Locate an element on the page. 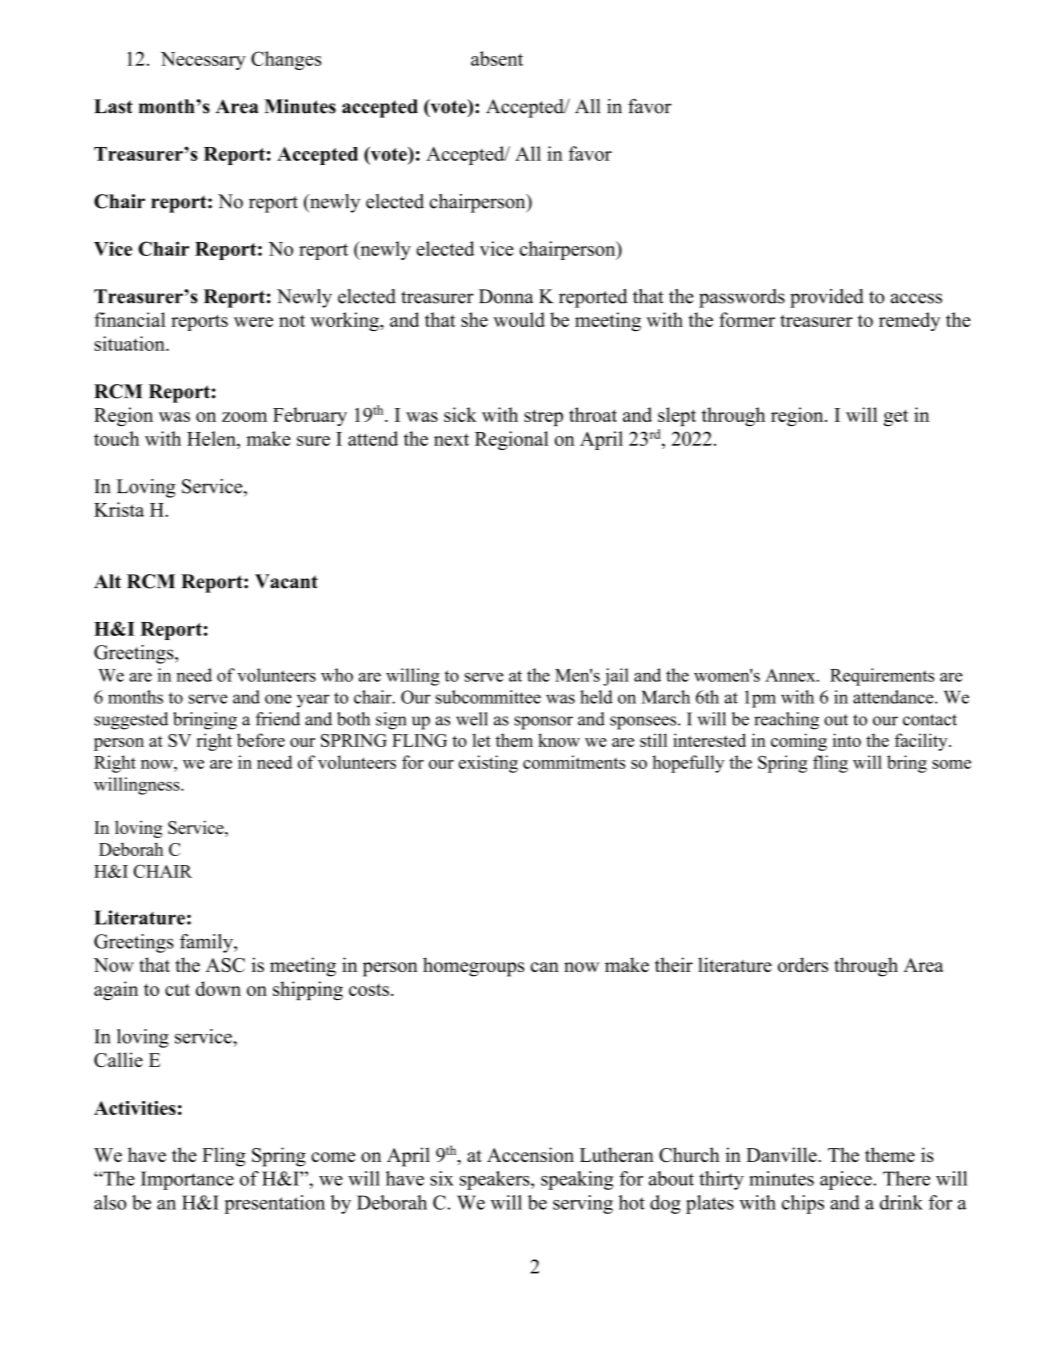  were is located at coordinates (253, 322).
